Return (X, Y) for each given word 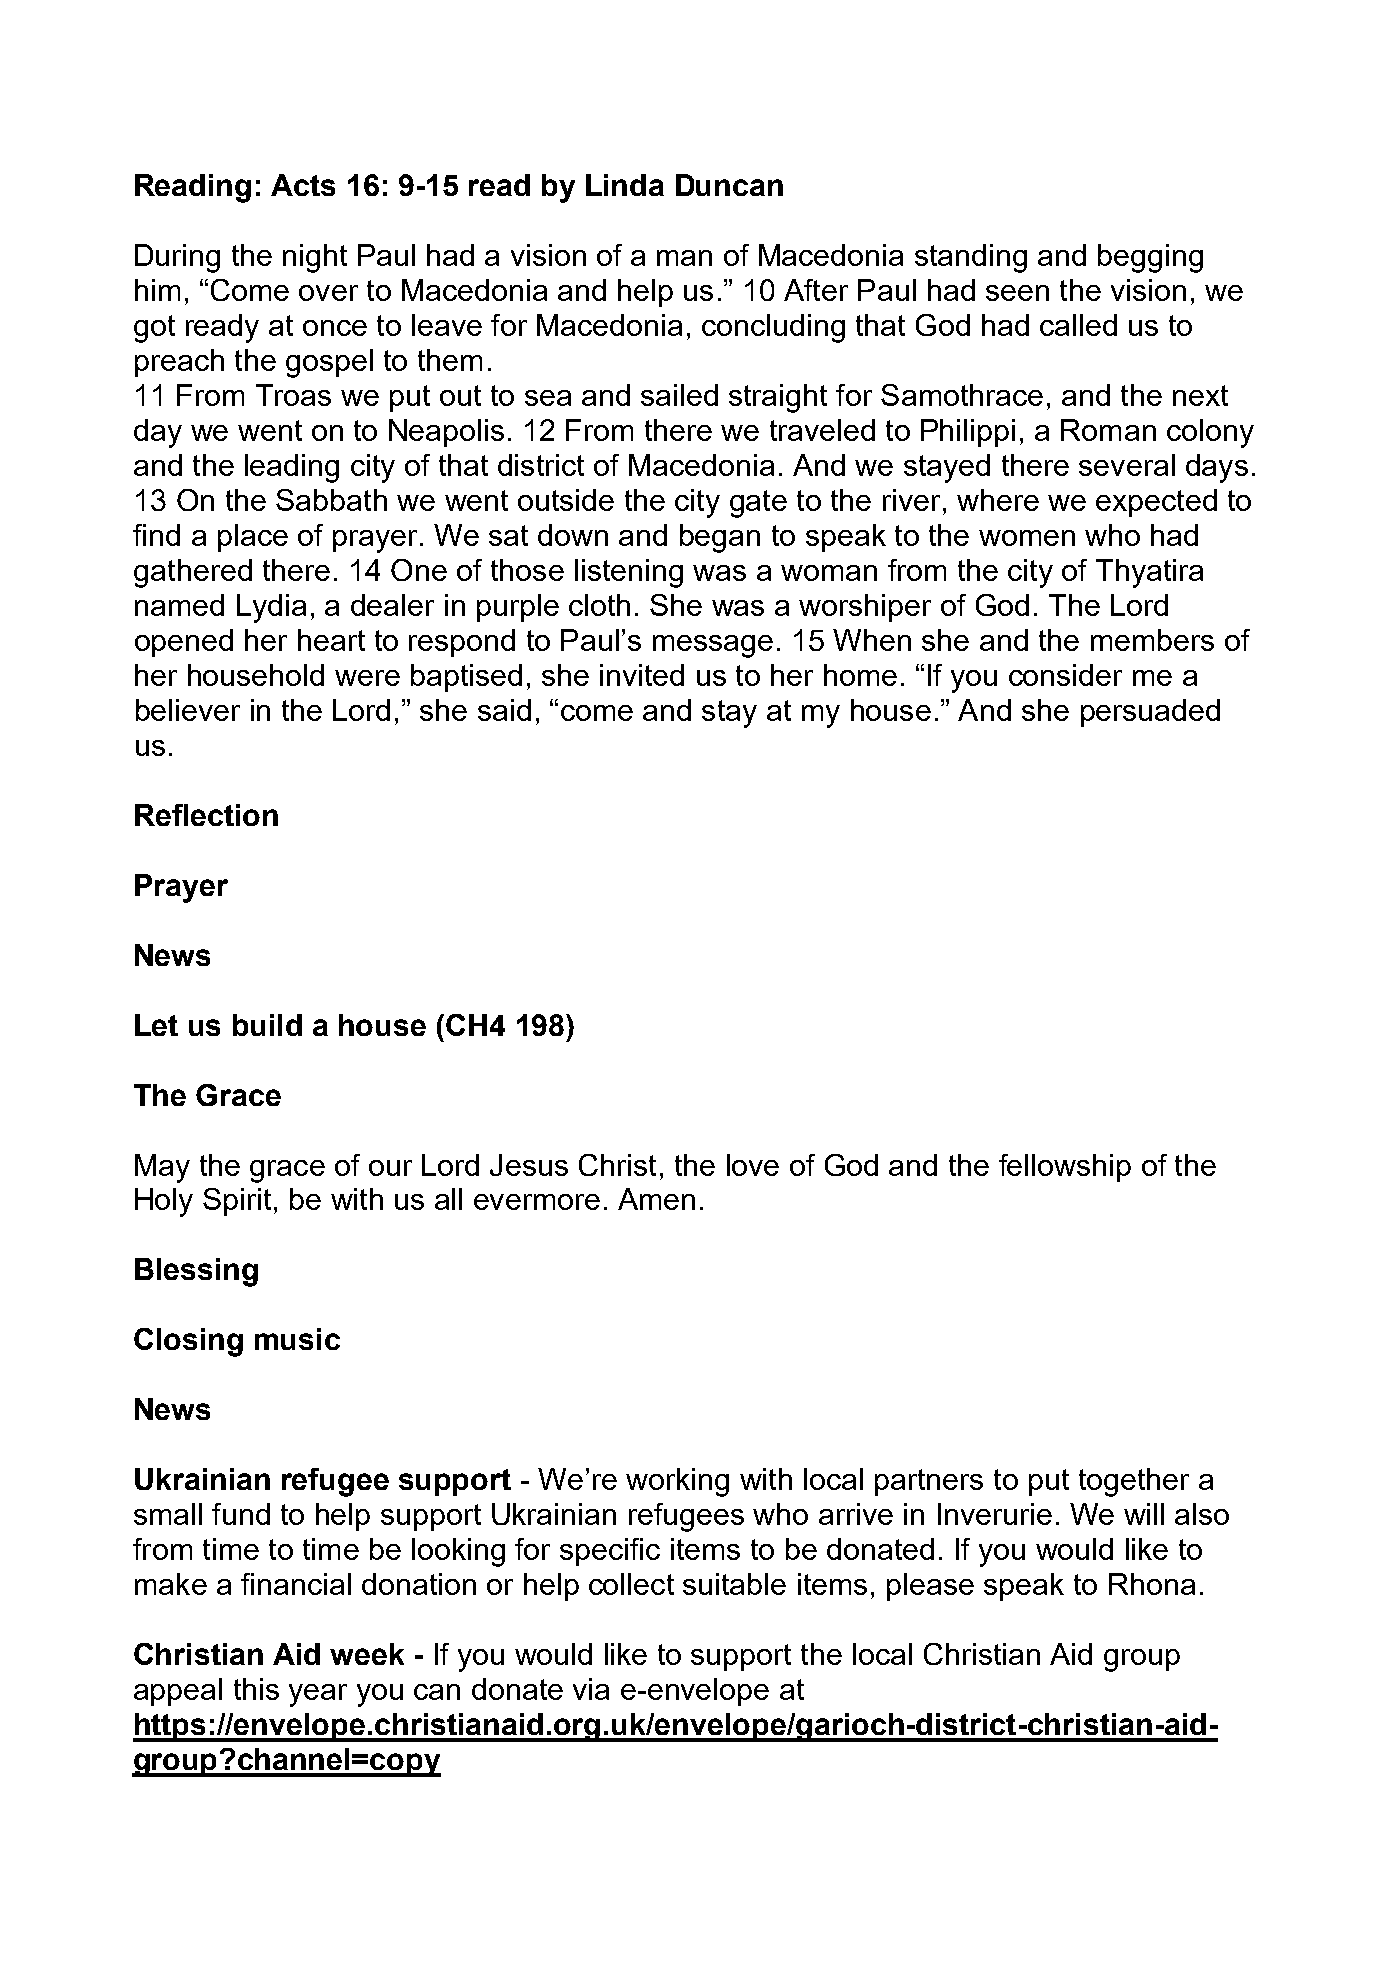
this (256, 1689)
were (367, 678)
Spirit (237, 1202)
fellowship (1065, 1168)
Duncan (729, 185)
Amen (656, 1199)
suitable (734, 1584)
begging (1150, 258)
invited (642, 675)
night (315, 258)
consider (1065, 675)
